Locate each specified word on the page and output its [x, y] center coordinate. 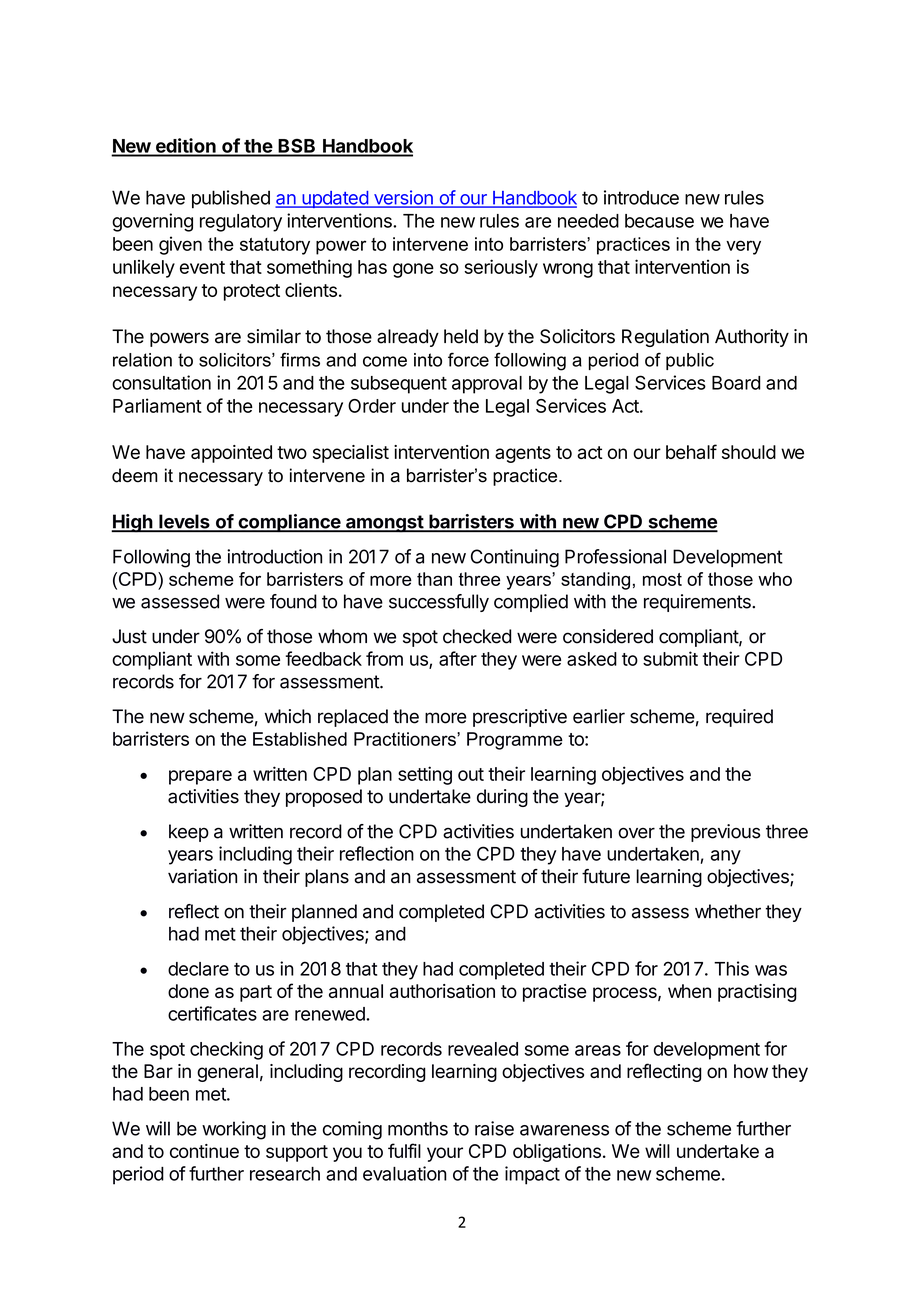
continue [204, 1151]
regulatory [241, 223]
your [445, 1154]
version [403, 198]
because [659, 221]
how [751, 1071]
